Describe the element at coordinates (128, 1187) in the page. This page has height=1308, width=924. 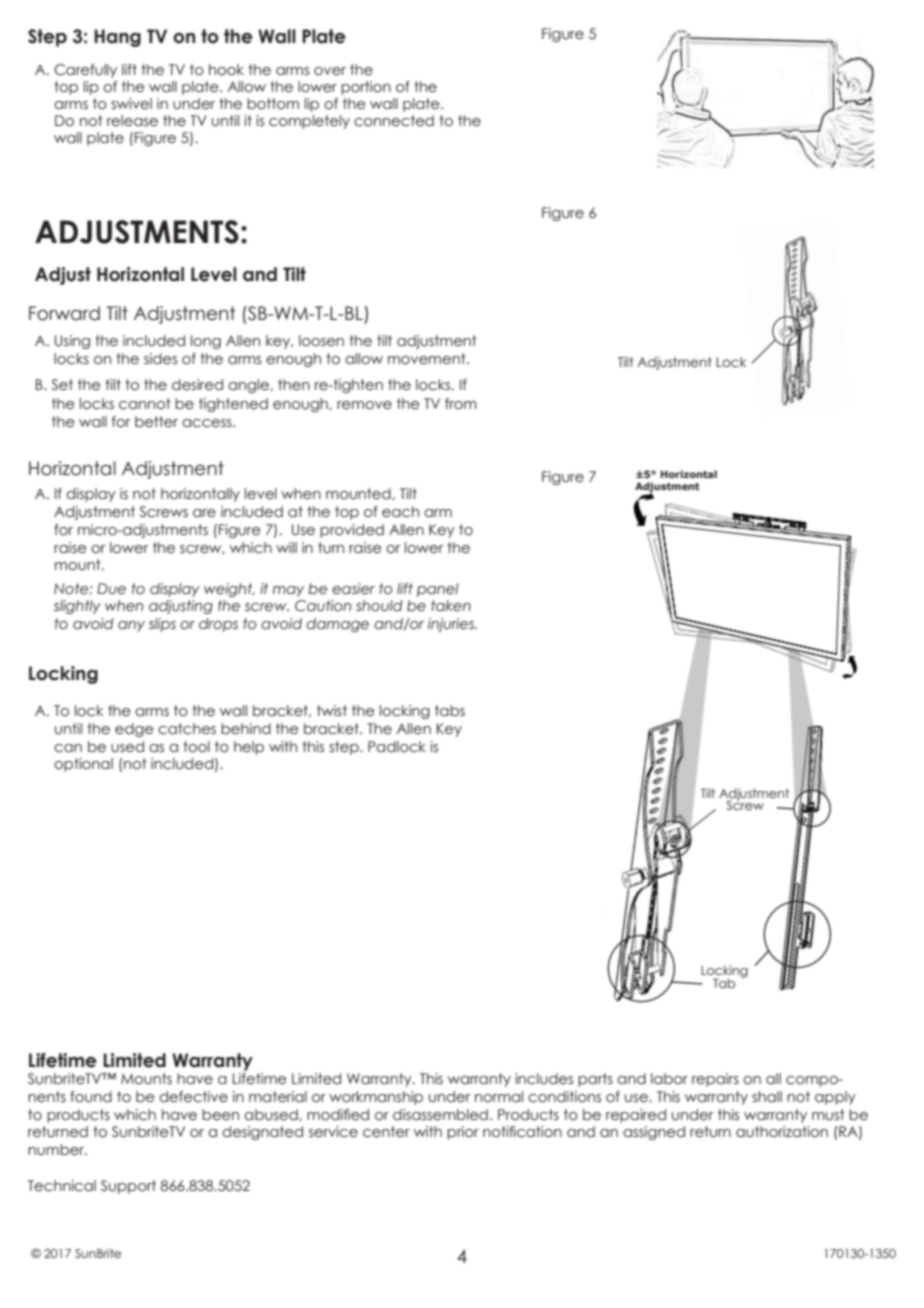
I see `Support` at that location.
